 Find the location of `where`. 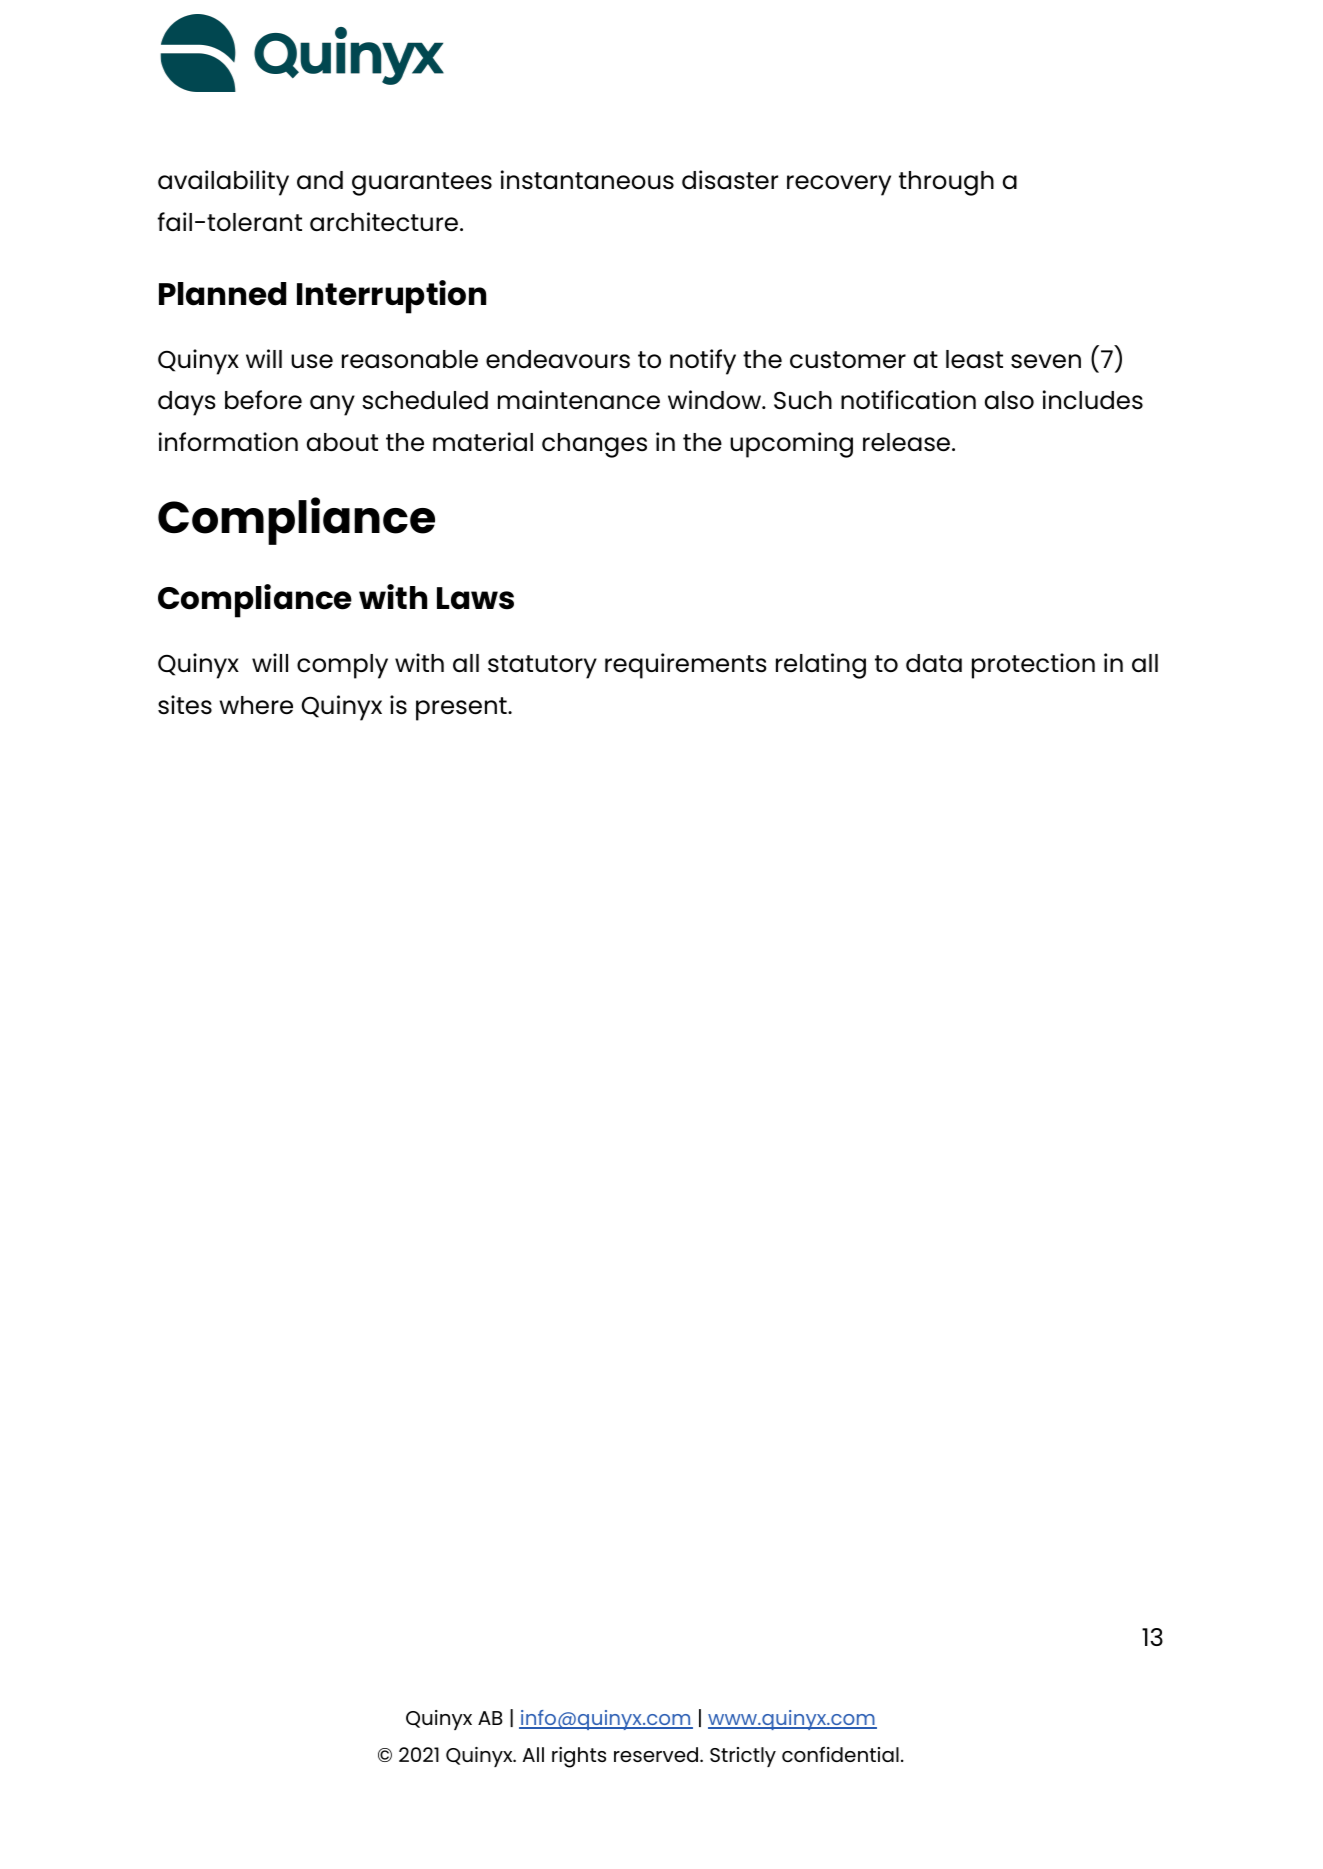

where is located at coordinates (256, 705).
